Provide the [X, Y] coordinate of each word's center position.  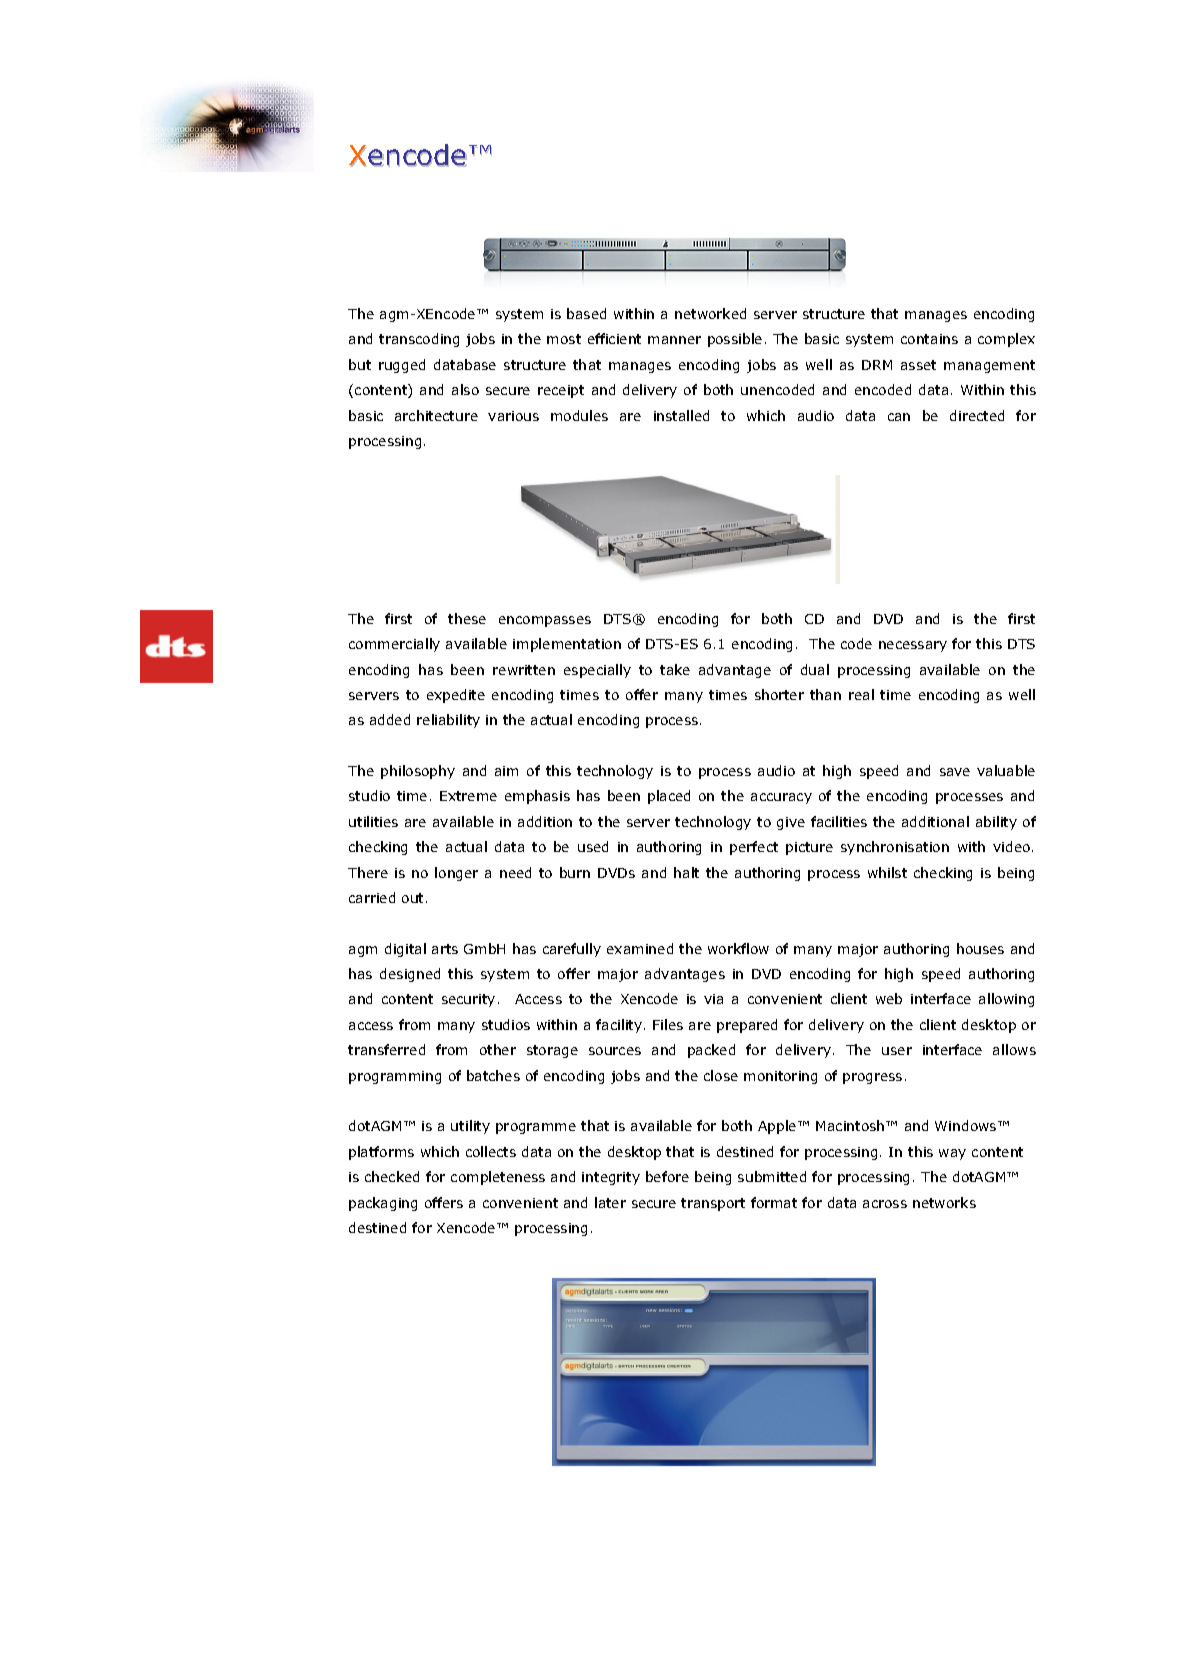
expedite [456, 696]
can [899, 417]
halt [686, 872]
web [889, 998]
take [675, 669]
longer [456, 874]
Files [668, 1024]
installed [681, 415]
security [468, 1000]
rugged [402, 366]
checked [392, 1176]
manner [674, 340]
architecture [436, 415]
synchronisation [895, 848]
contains [929, 339]
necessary [913, 646]
